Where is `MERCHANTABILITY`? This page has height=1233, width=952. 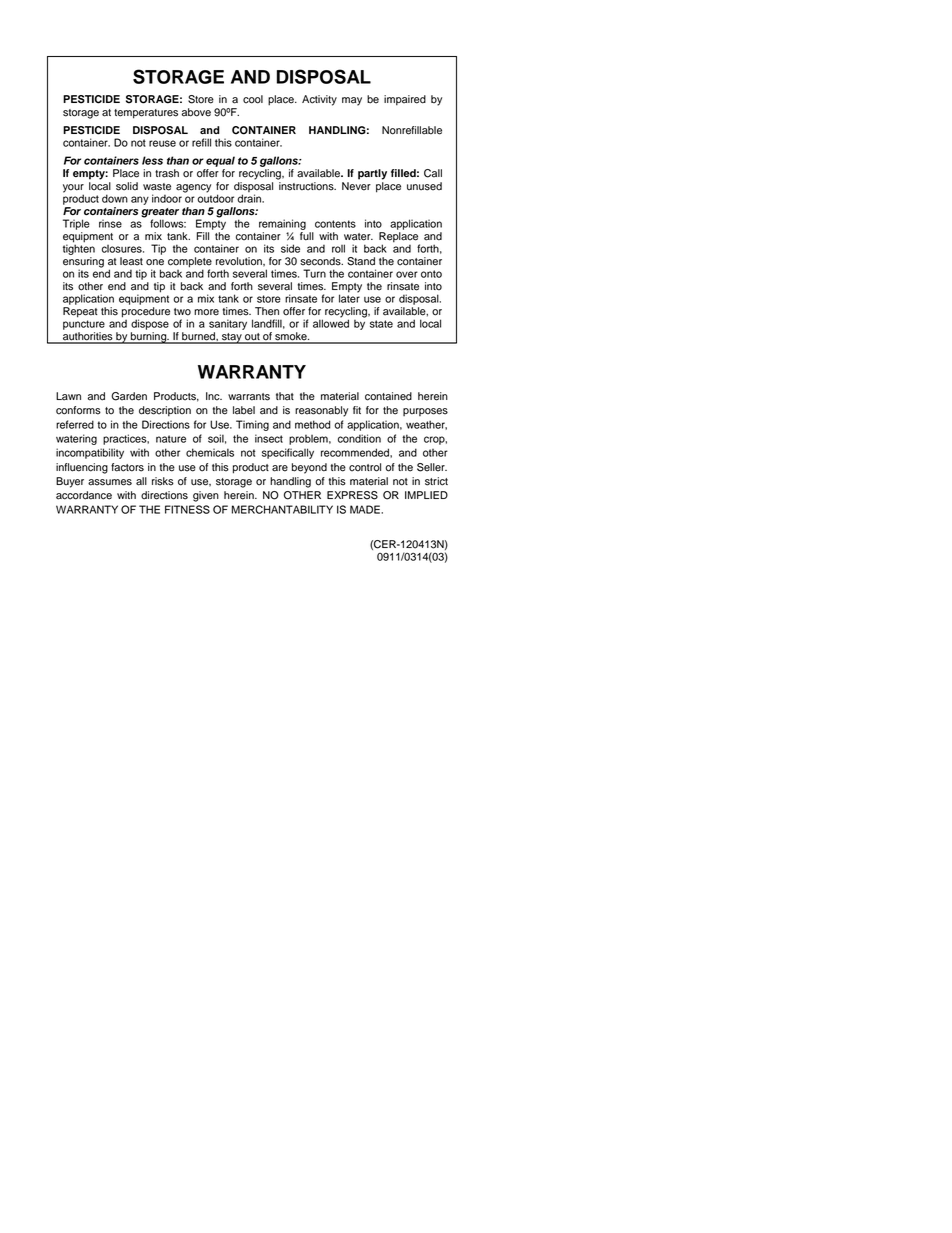 MERCHANTABILITY is located at coordinates (282, 509).
